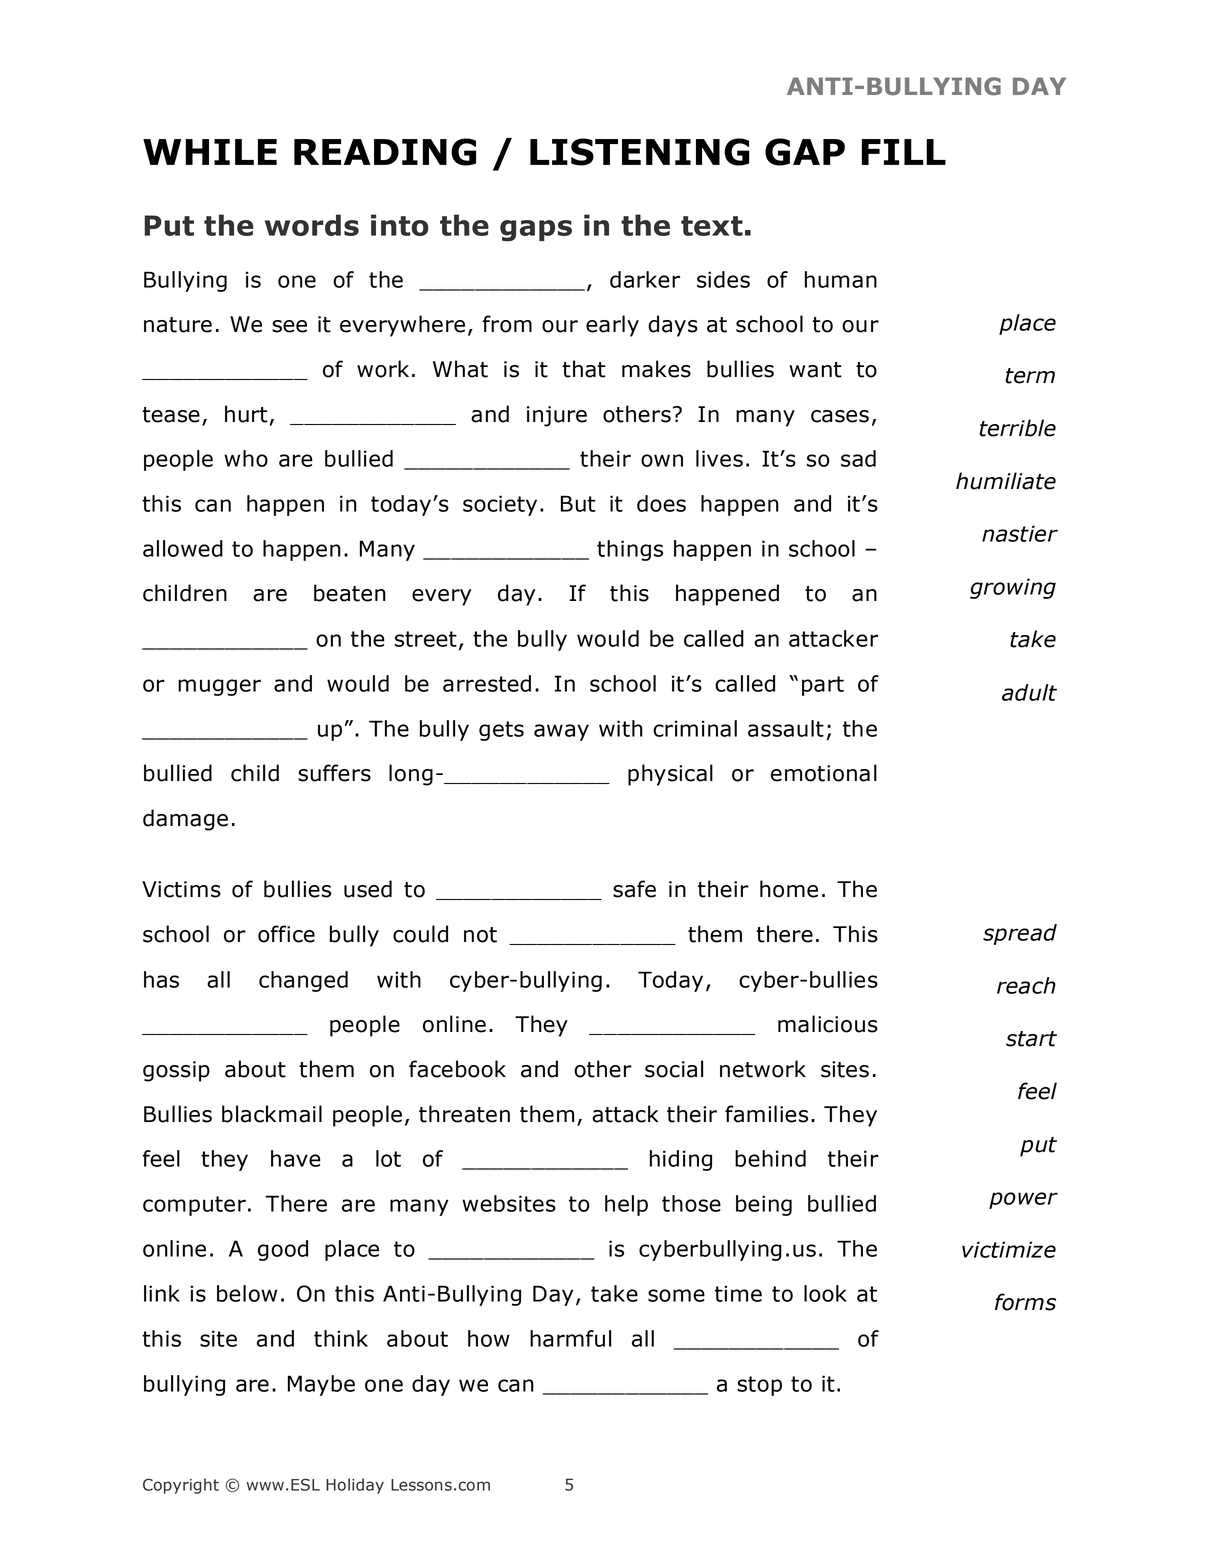 This screenshot has width=1209, height=1565. Describe the element at coordinates (640, 152) in the screenshot. I see `LISTENING` at that location.
